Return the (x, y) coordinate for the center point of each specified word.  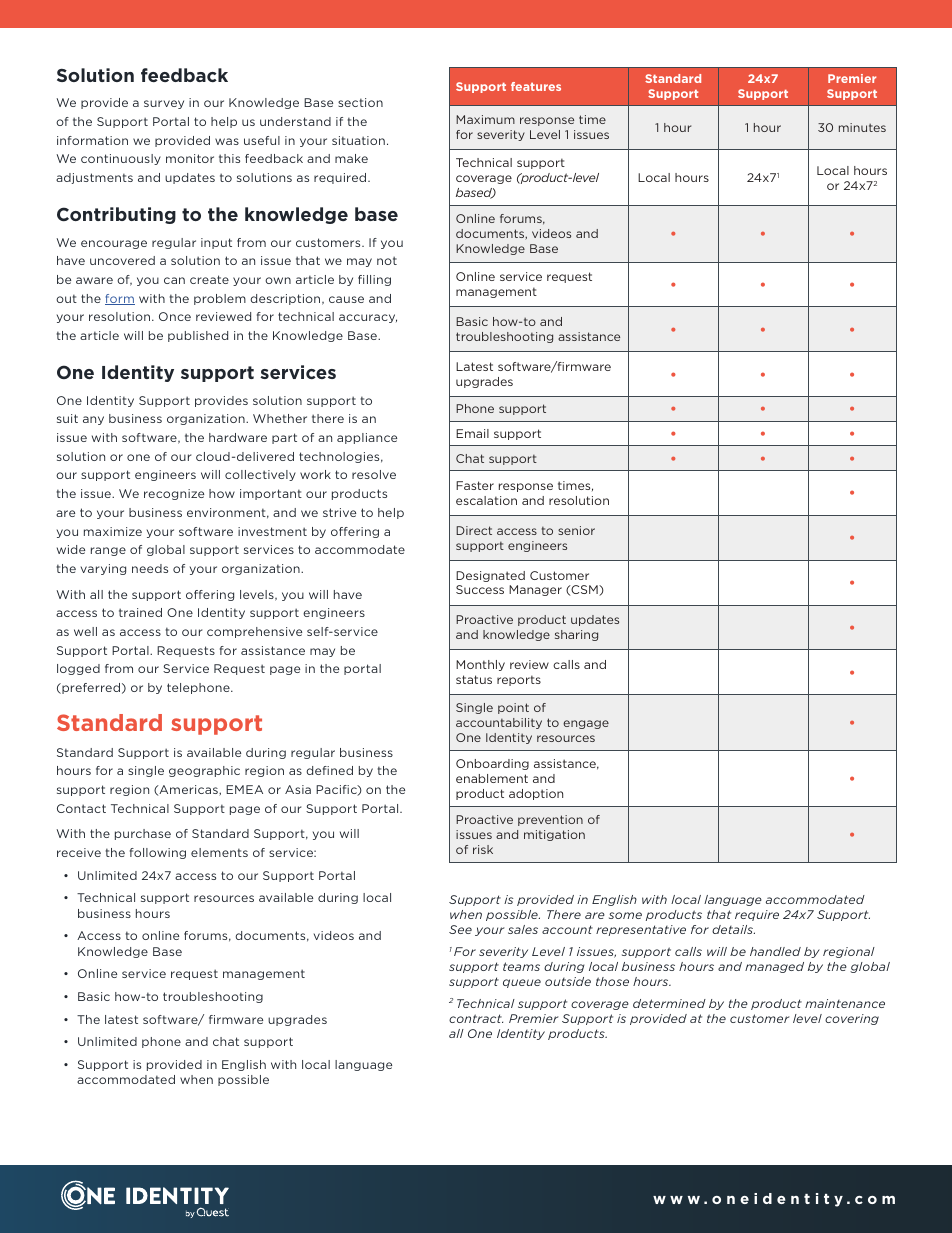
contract (476, 1018)
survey (164, 104)
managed (774, 967)
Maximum (485, 119)
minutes (862, 127)
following (158, 853)
